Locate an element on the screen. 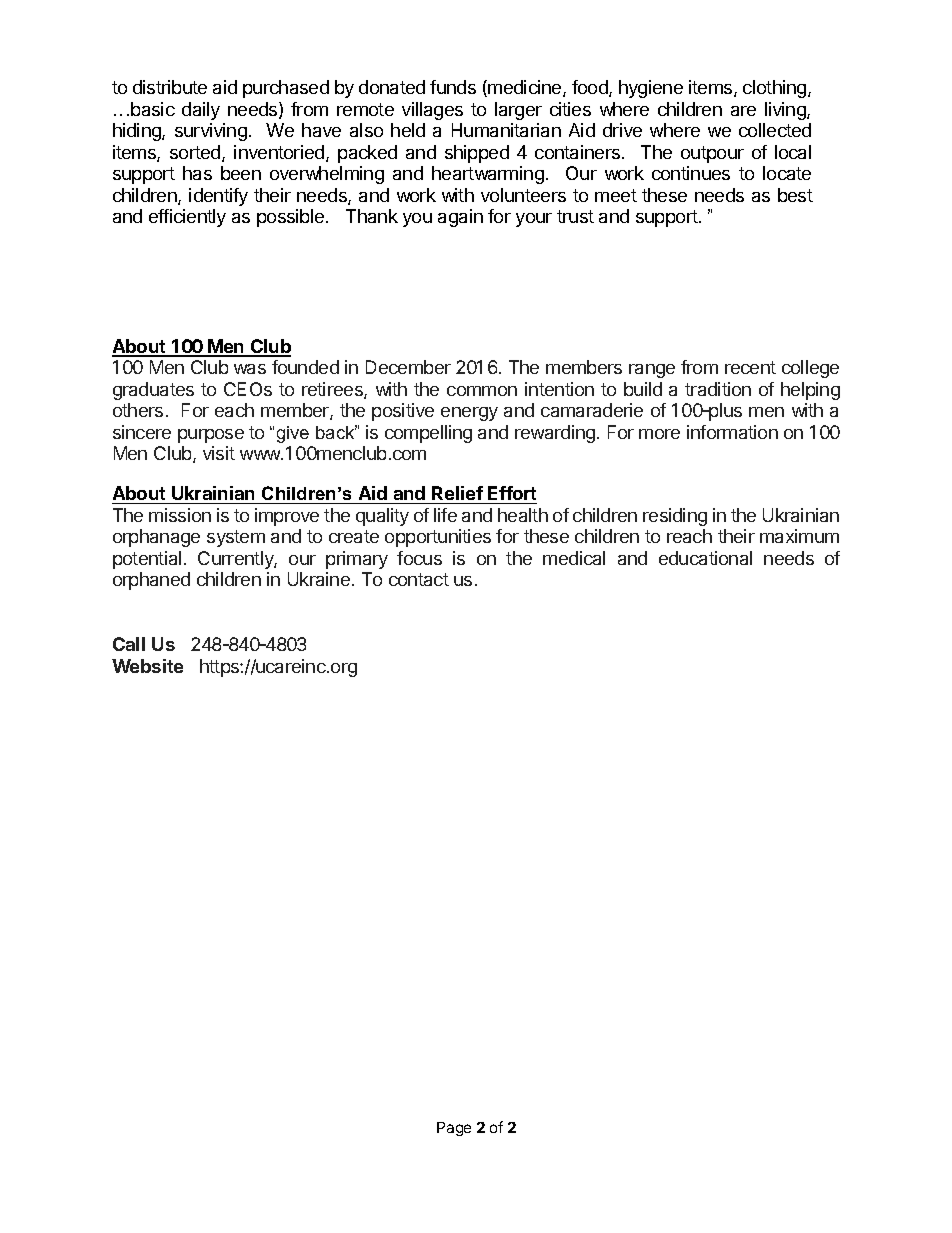 This screenshot has width=952, height=1233. purpose is located at coordinates (211, 436).
